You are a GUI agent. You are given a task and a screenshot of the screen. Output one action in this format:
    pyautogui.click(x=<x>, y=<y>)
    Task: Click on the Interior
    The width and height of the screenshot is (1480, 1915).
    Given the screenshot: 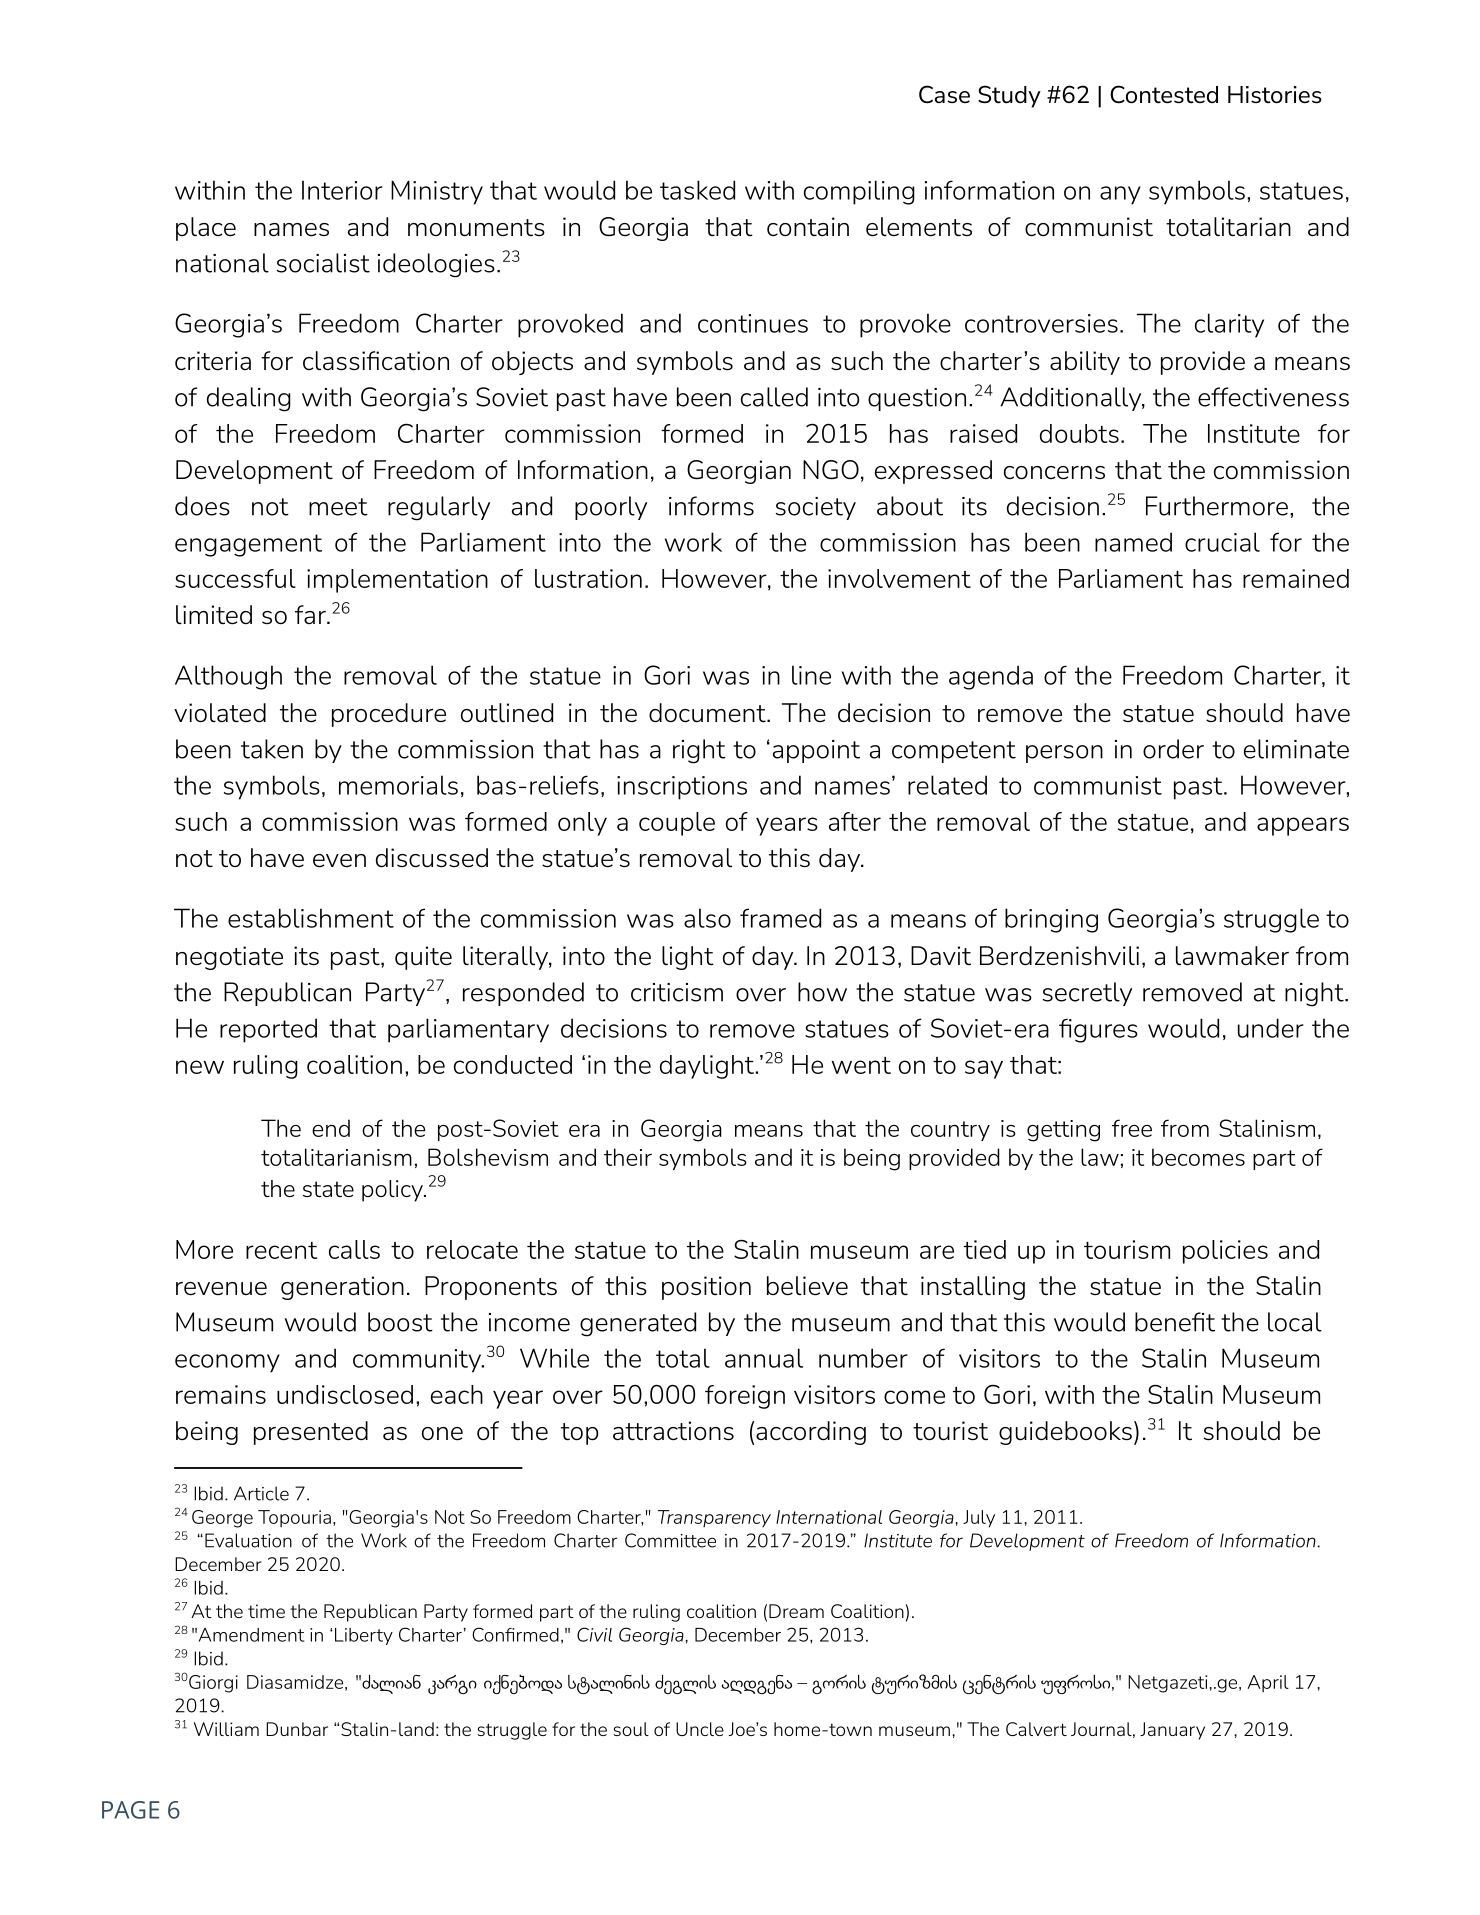 What is the action you would take?
    pyautogui.click(x=342, y=190)
